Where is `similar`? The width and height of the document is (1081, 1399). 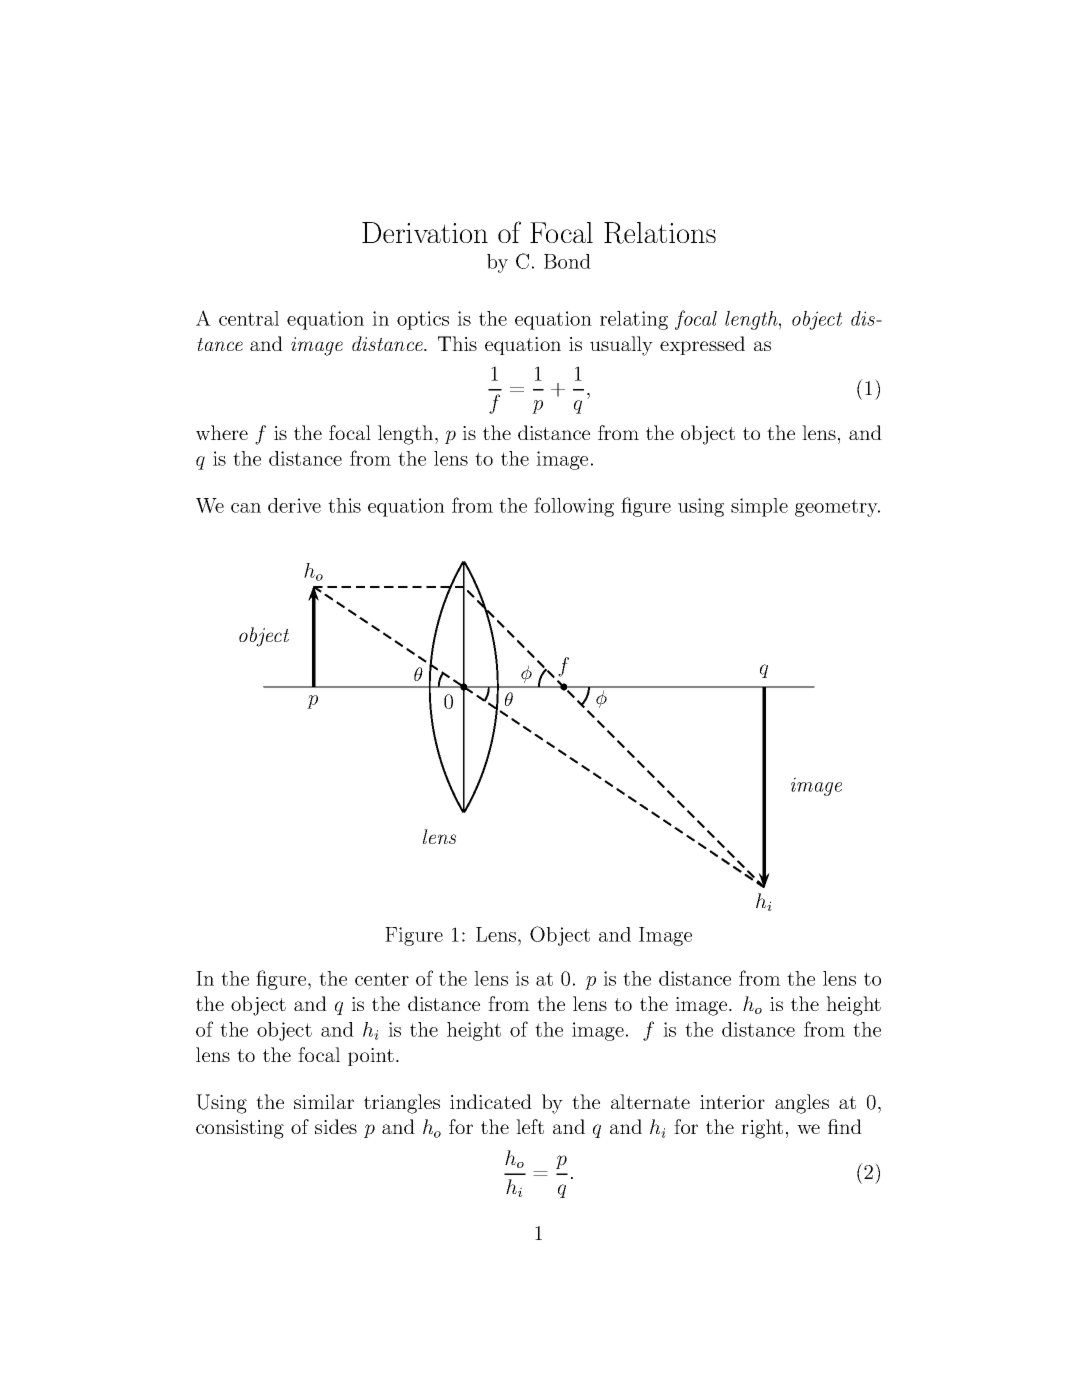
similar is located at coordinates (324, 1101).
